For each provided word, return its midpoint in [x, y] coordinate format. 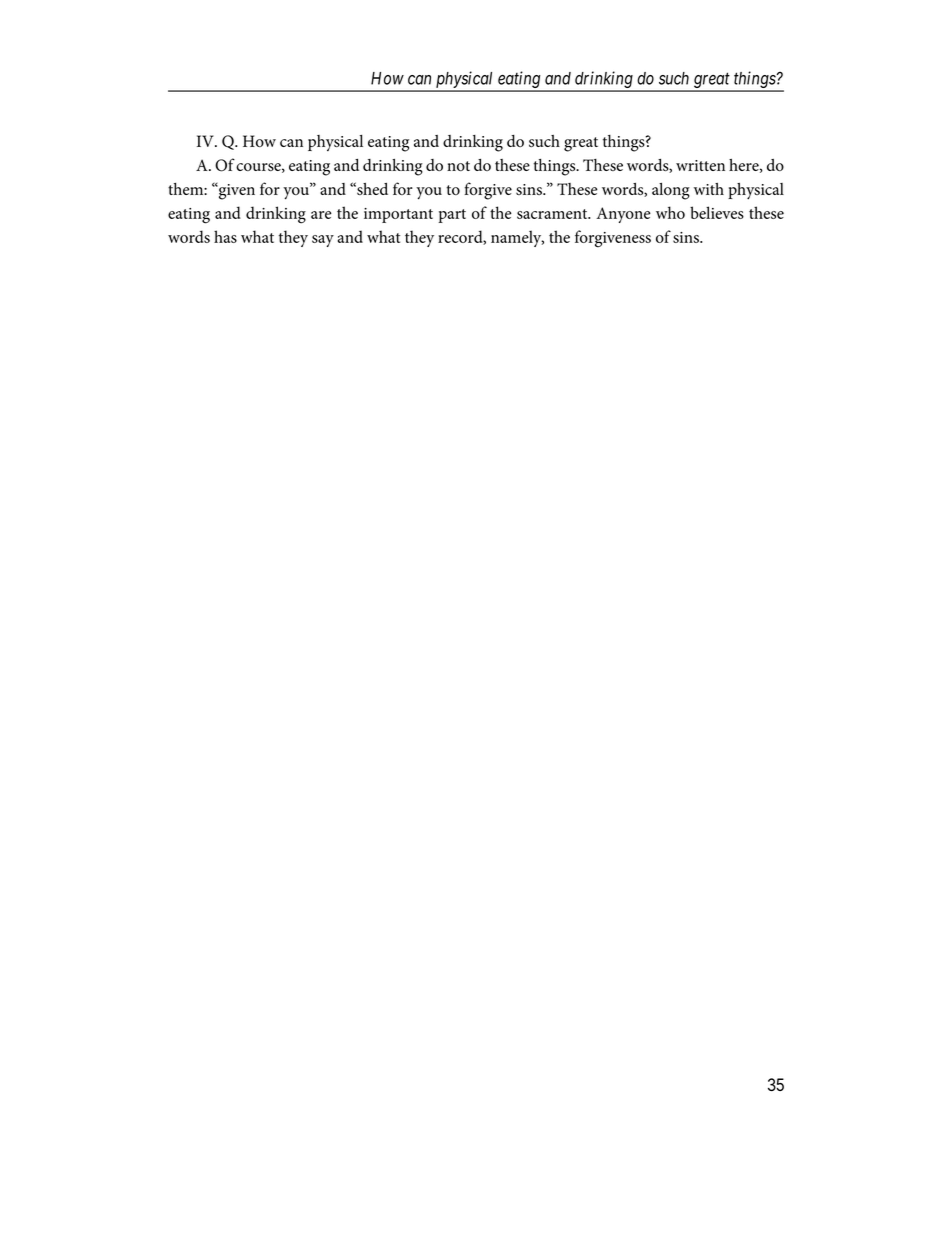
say [323, 241]
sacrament [553, 214]
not [458, 166]
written [700, 165]
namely [517, 238]
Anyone [624, 215]
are [321, 215]
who [670, 212]
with [709, 189]
